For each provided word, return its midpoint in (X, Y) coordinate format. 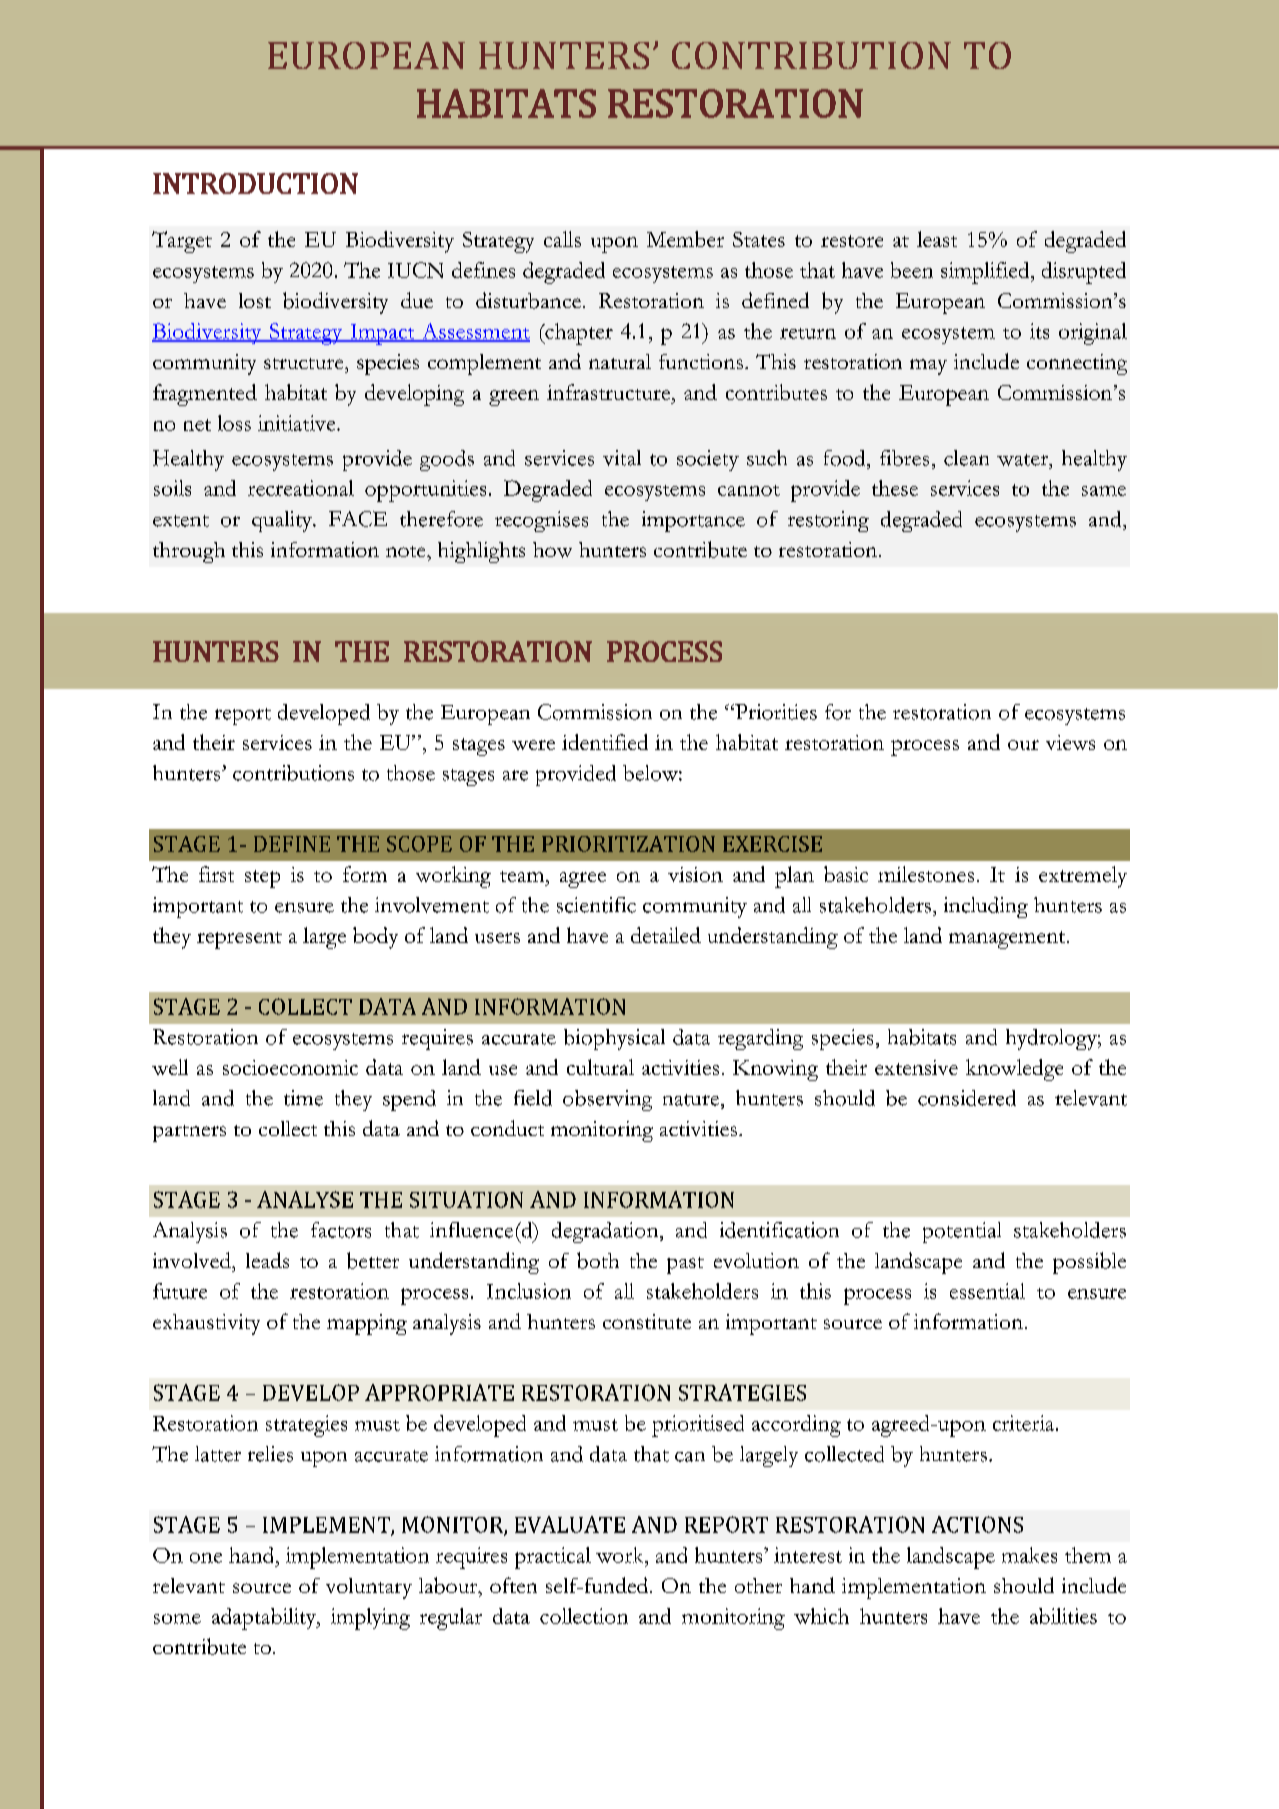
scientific (596, 905)
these (895, 488)
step (262, 879)
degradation (606, 1232)
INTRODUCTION (255, 183)
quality (283, 521)
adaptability (265, 1619)
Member (685, 239)
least (937, 239)
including (986, 907)
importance (693, 521)
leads (267, 1260)
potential (962, 1232)
